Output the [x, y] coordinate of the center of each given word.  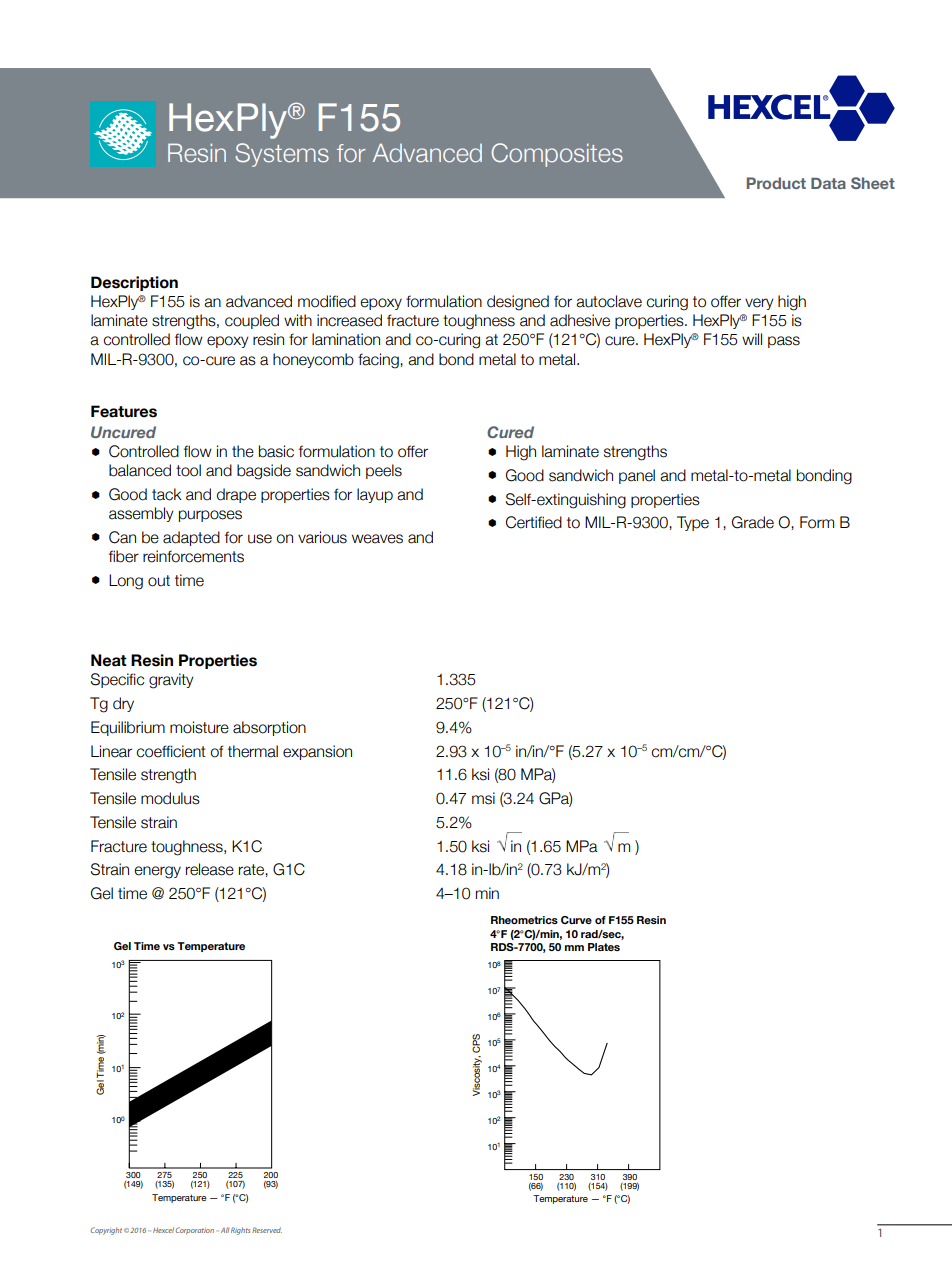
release [210, 869]
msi [483, 798]
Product [776, 183]
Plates [604, 947]
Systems [282, 155]
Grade [753, 522]
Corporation [194, 1231]
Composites [557, 155]
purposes [210, 516]
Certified [534, 522]
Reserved [267, 1230]
